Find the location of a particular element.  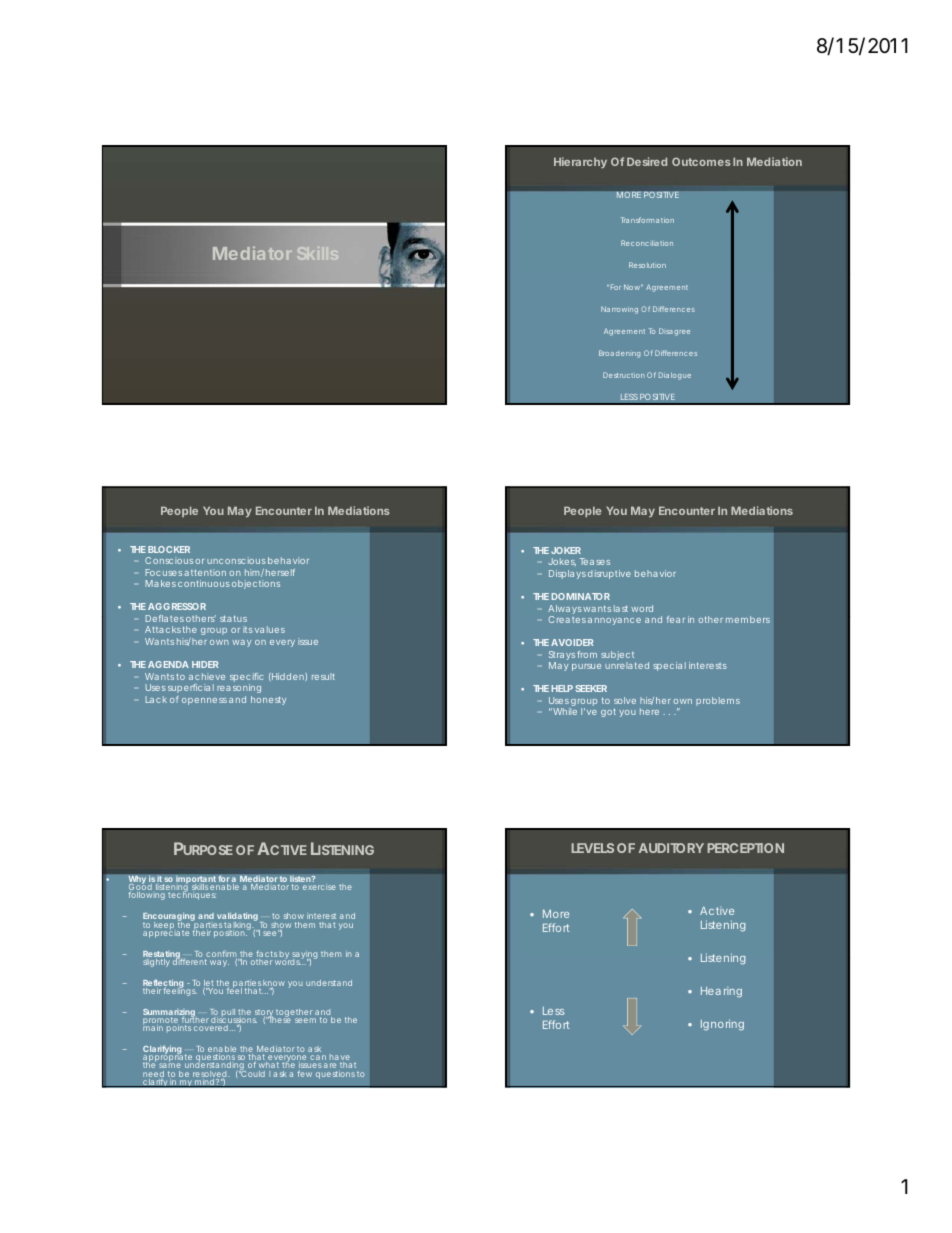

JOKER is located at coordinates (566, 550).
